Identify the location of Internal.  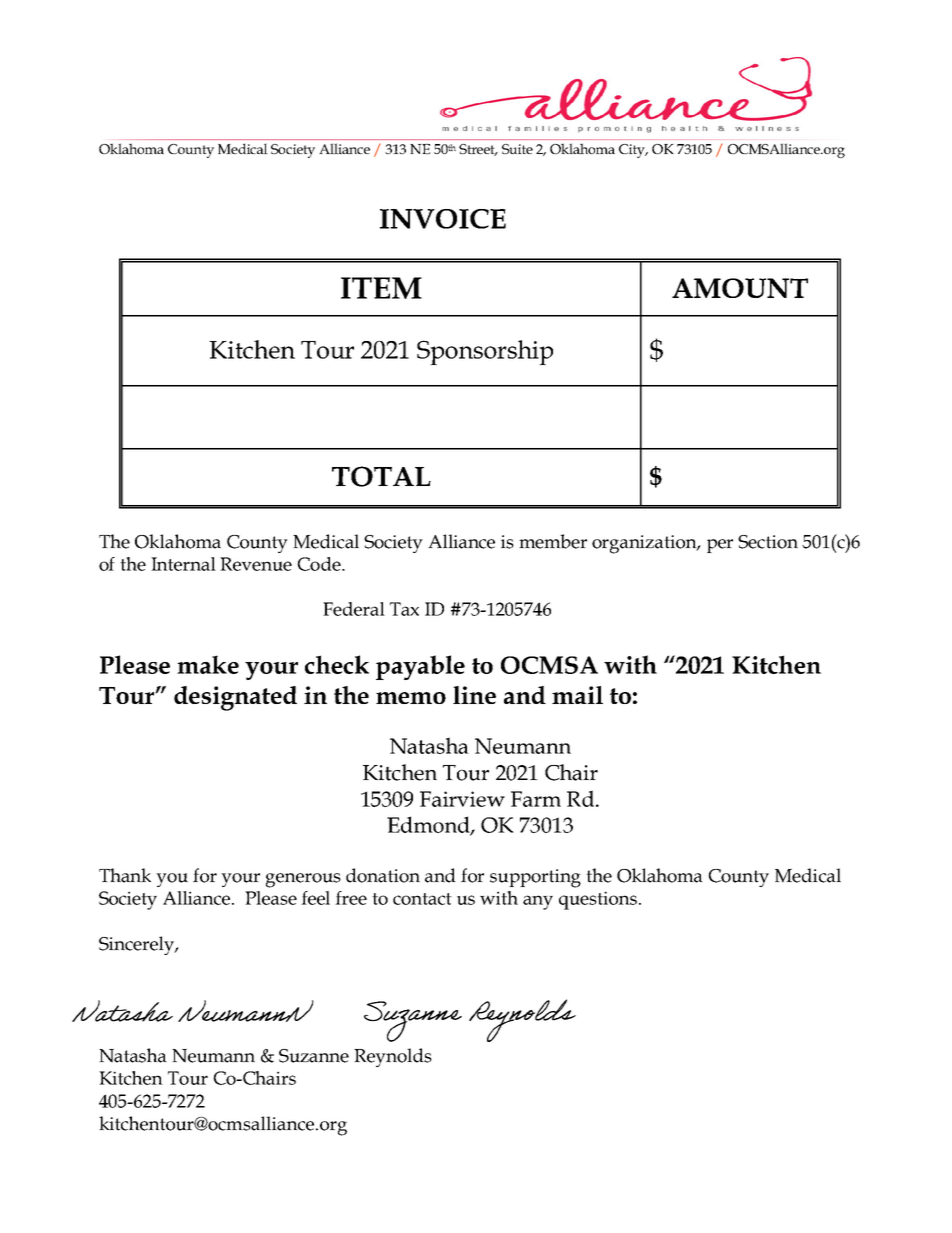
(183, 564).
